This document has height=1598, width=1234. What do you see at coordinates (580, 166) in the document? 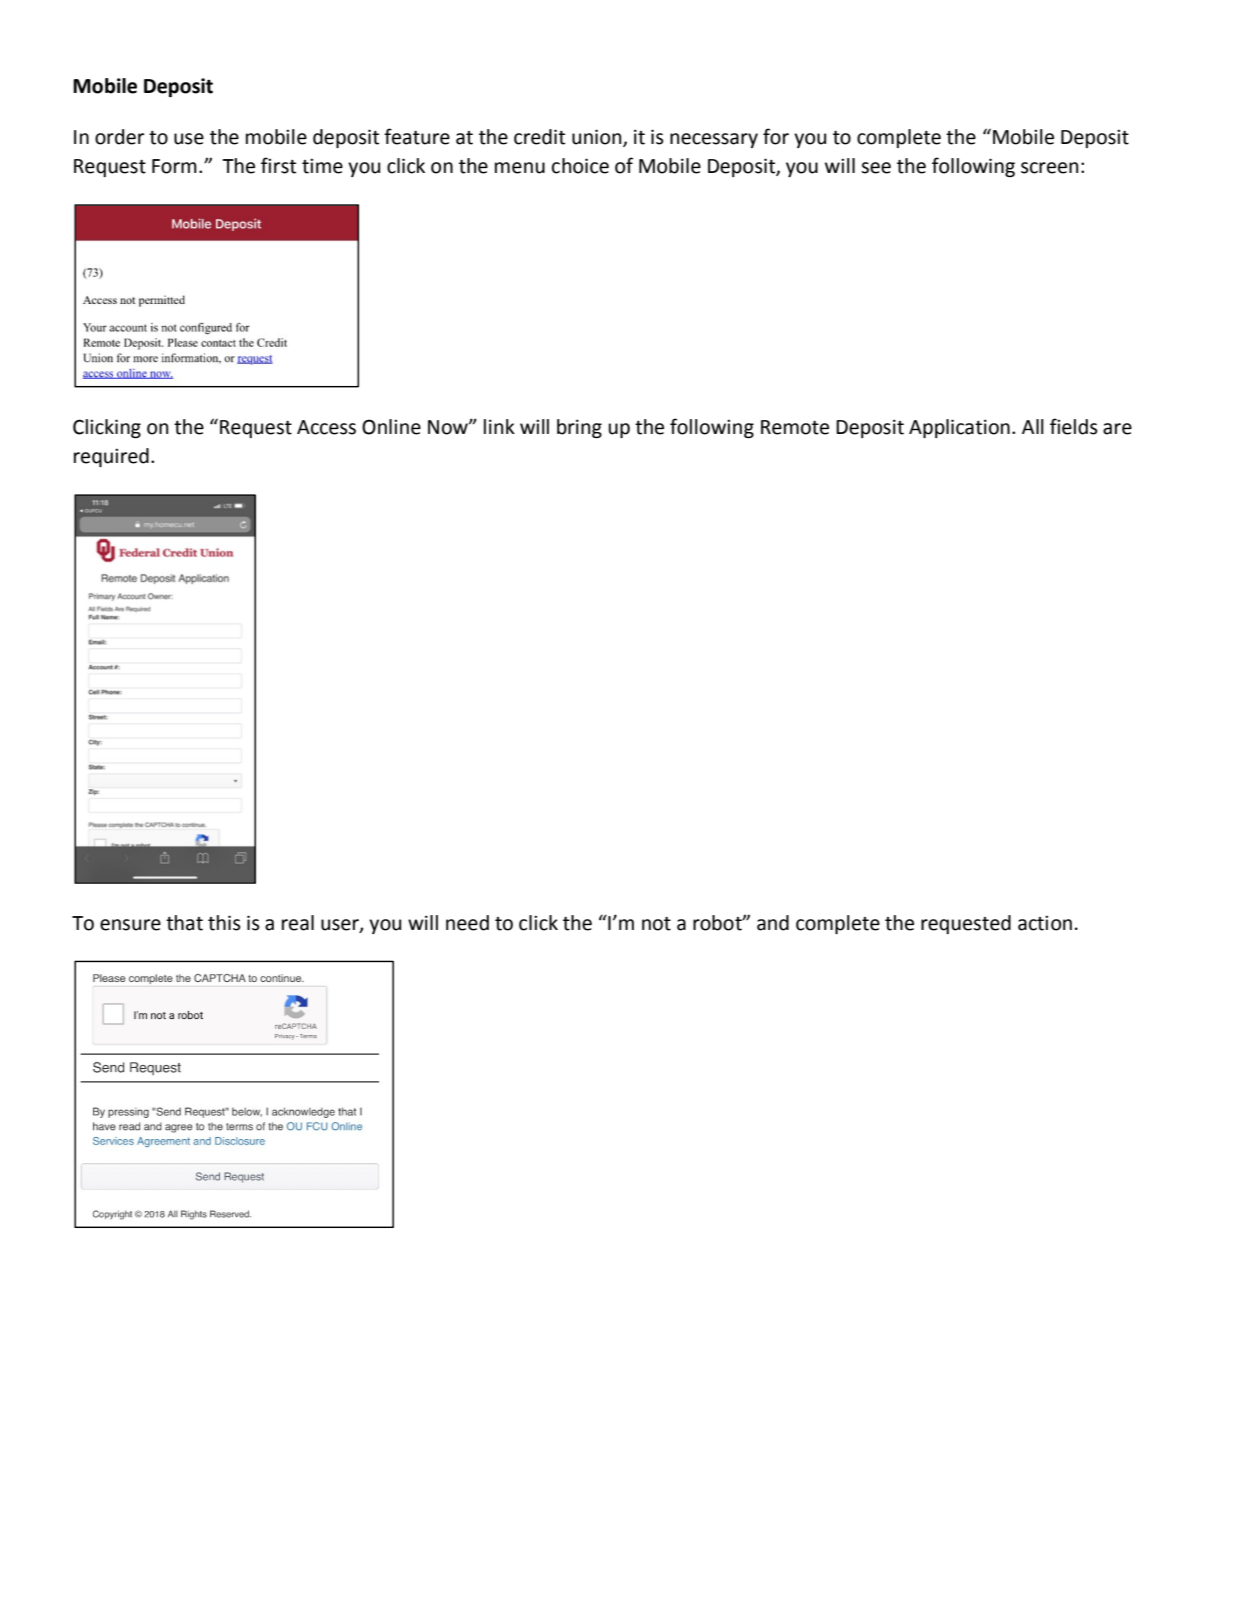
I see `choice` at bounding box center [580, 166].
